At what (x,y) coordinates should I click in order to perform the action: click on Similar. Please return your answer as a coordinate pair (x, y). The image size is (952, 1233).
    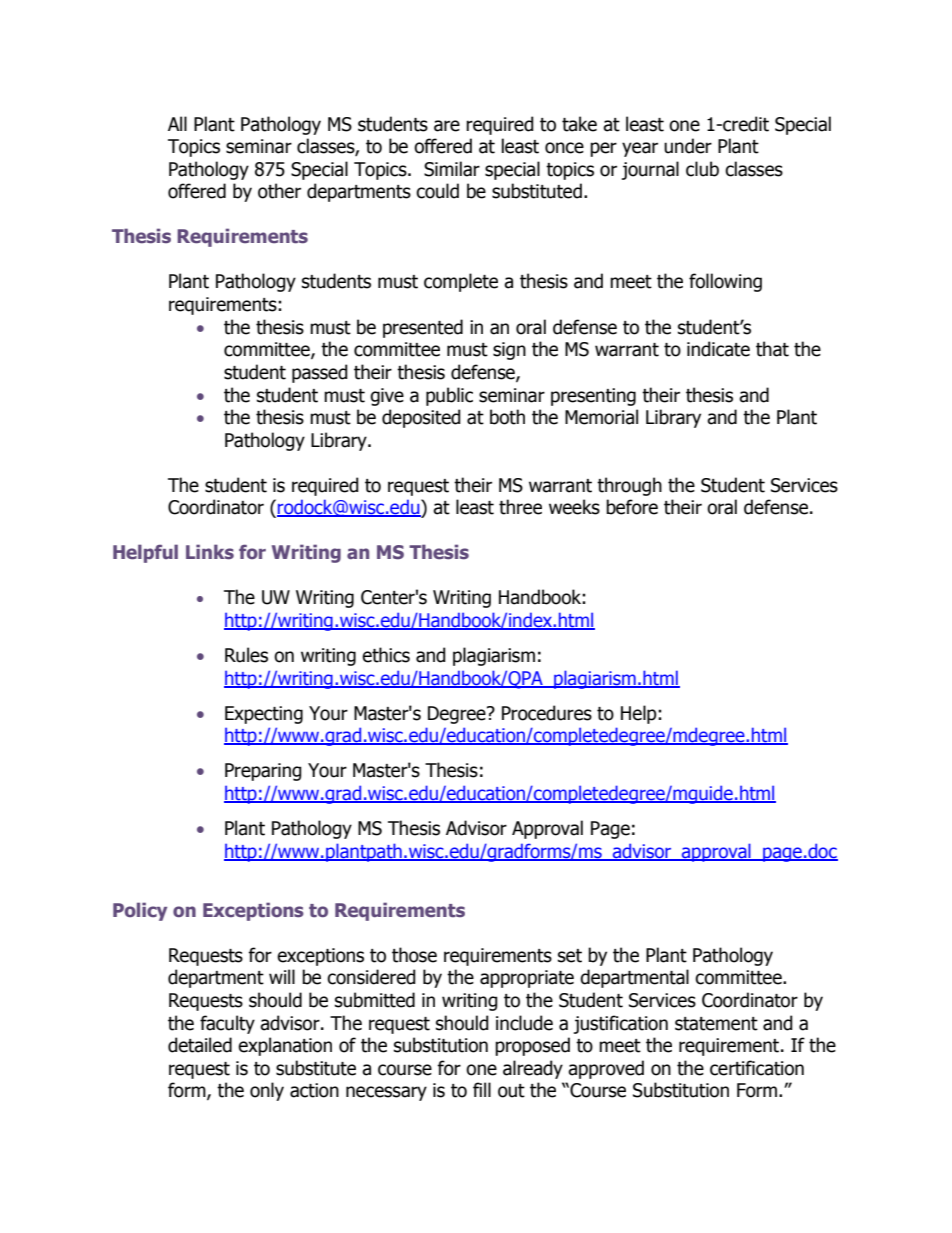
    Looking at the image, I should click on (452, 169).
